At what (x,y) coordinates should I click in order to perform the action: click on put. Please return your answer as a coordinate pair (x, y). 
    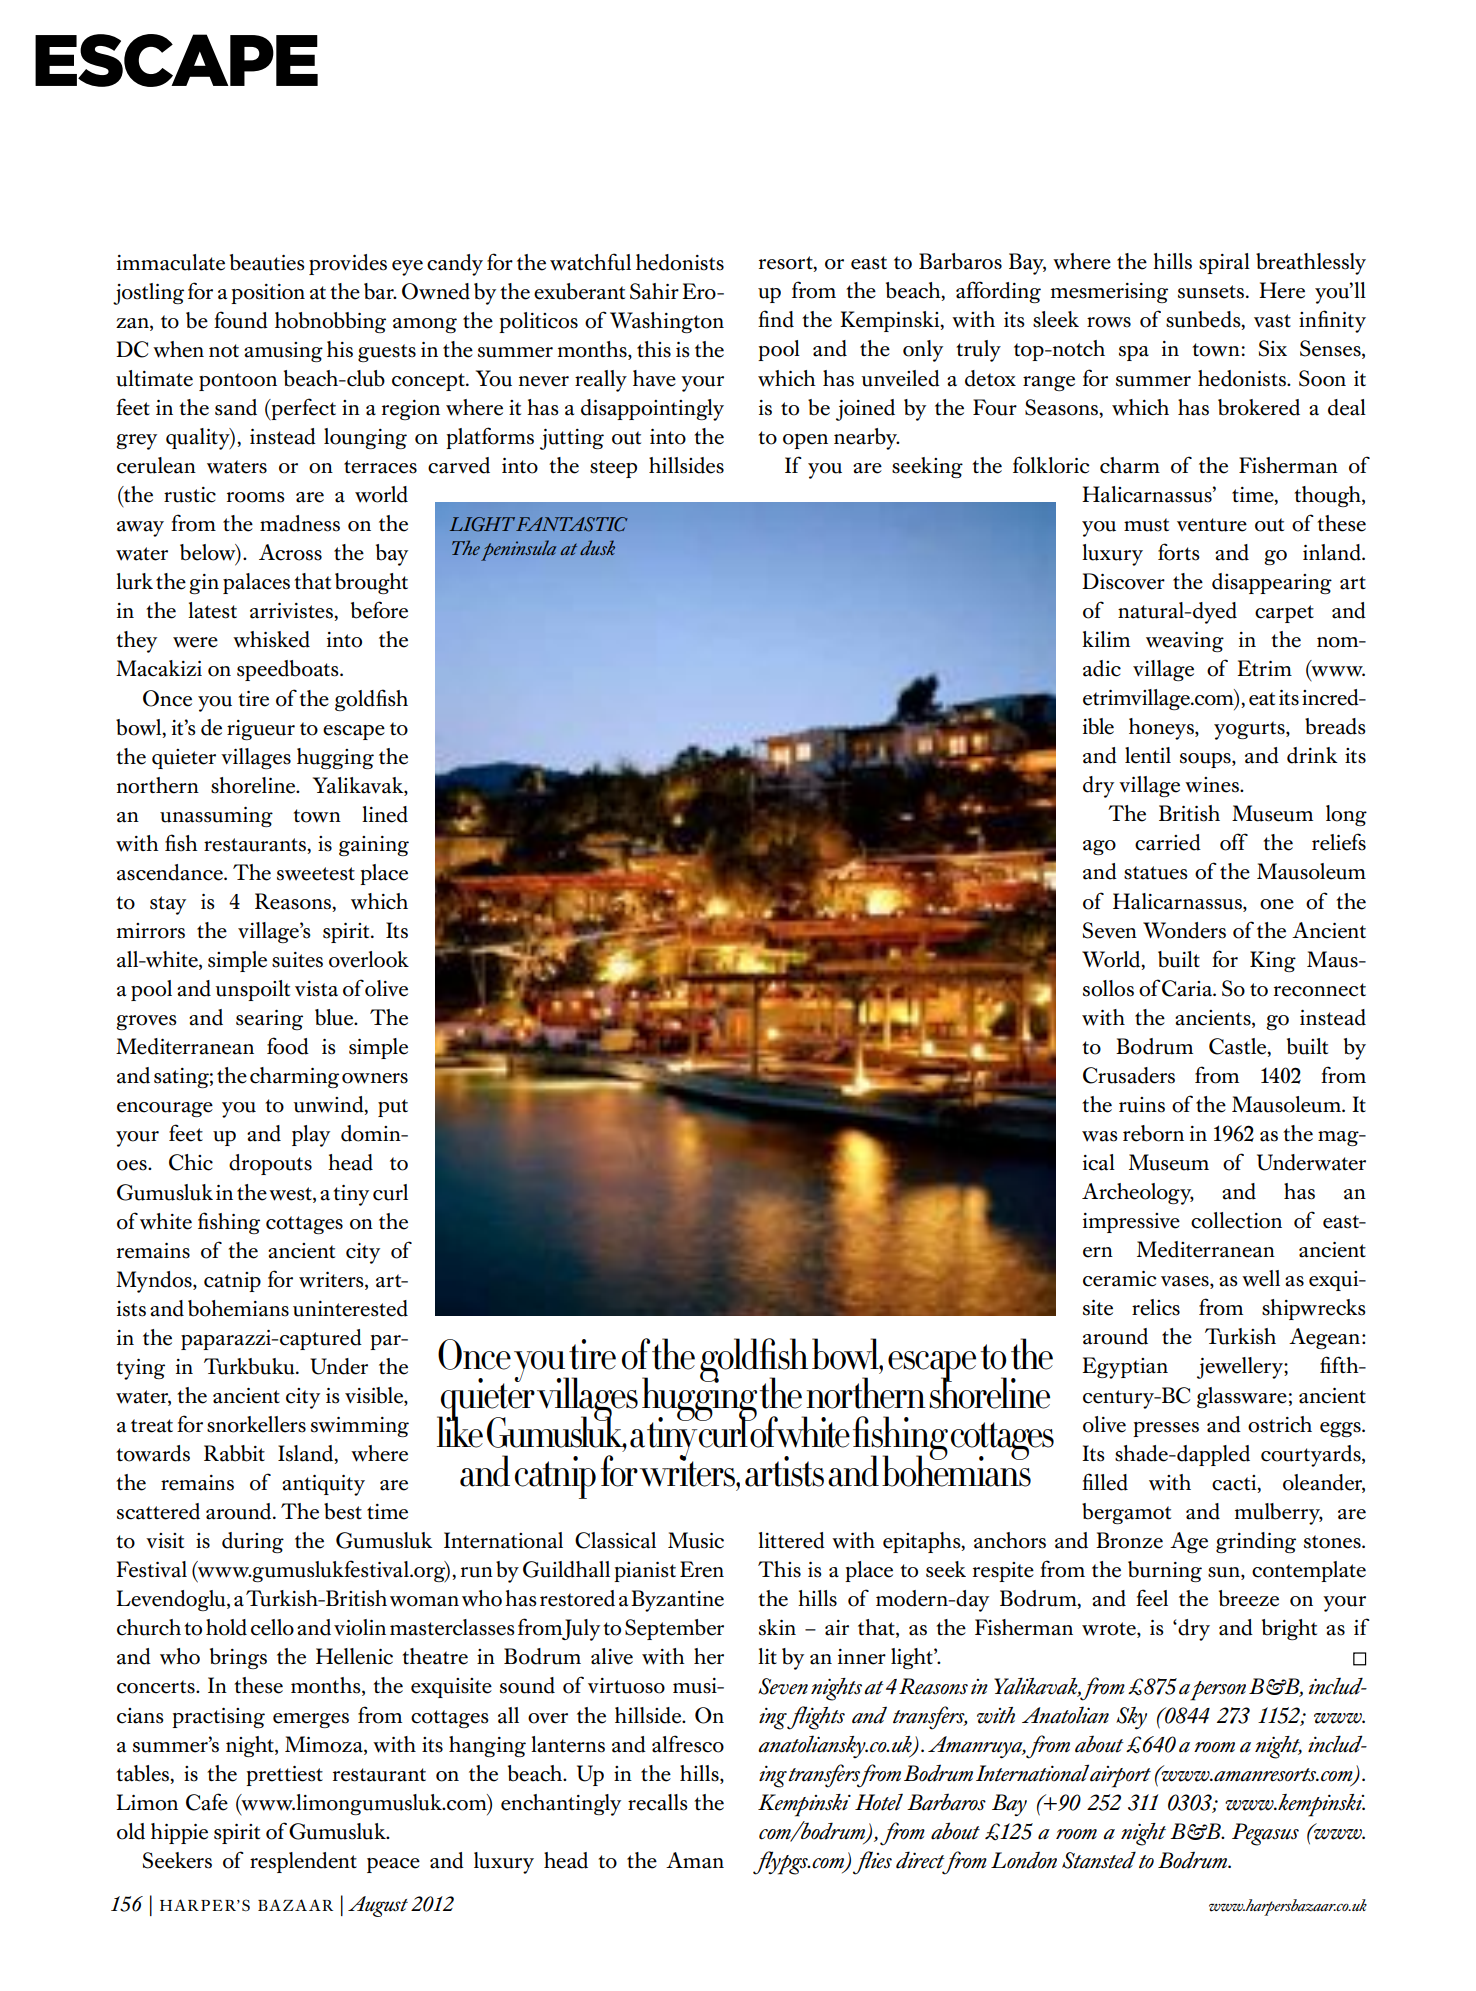
    Looking at the image, I should click on (393, 1108).
